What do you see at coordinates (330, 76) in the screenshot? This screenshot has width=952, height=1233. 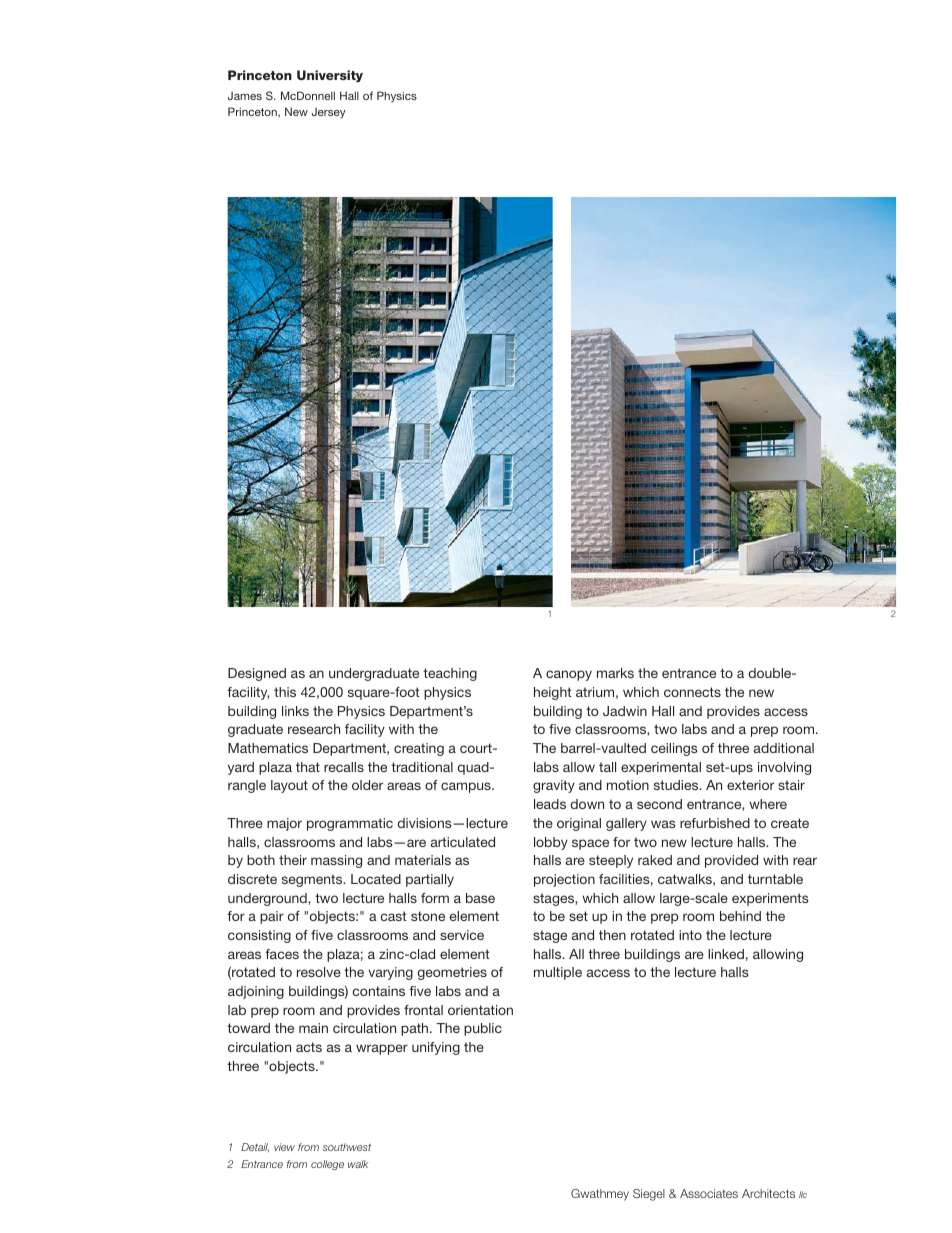 I see `University` at bounding box center [330, 76].
